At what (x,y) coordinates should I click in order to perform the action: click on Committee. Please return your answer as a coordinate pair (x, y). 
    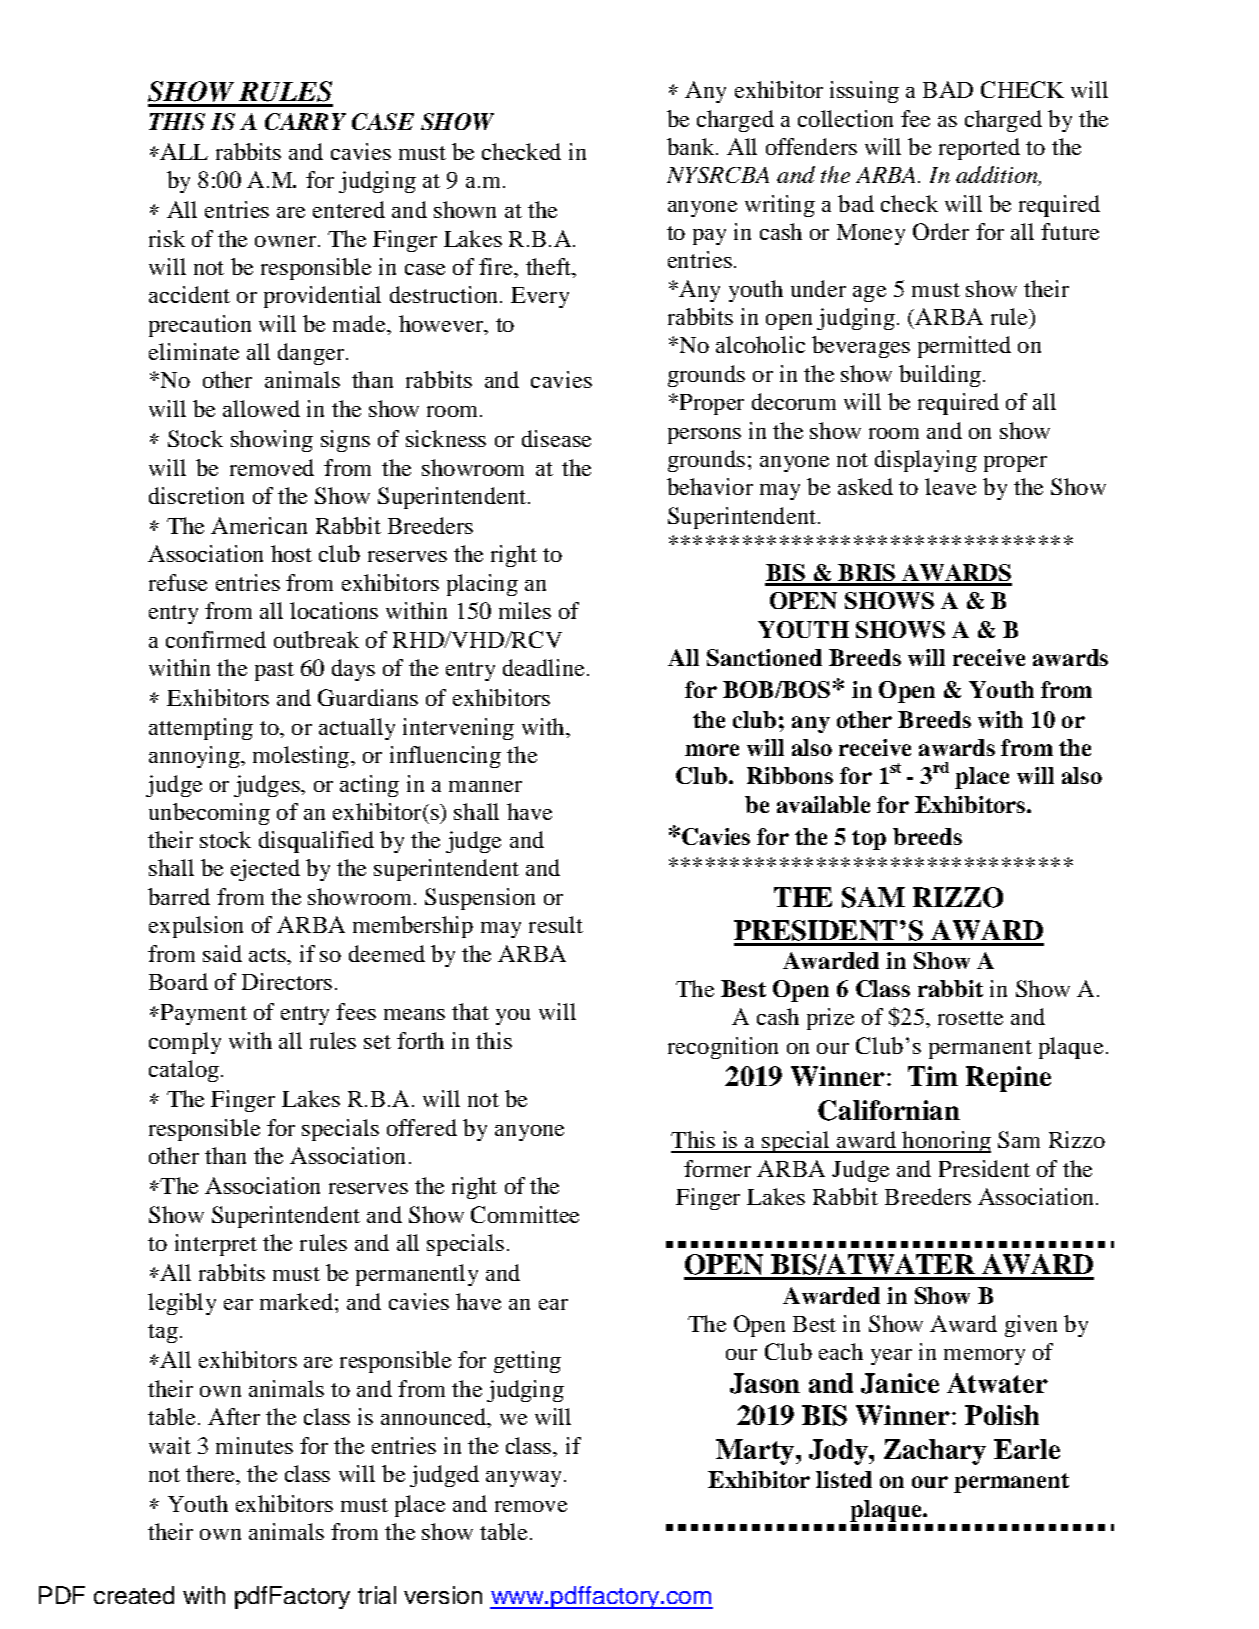
    Looking at the image, I should click on (525, 1214).
